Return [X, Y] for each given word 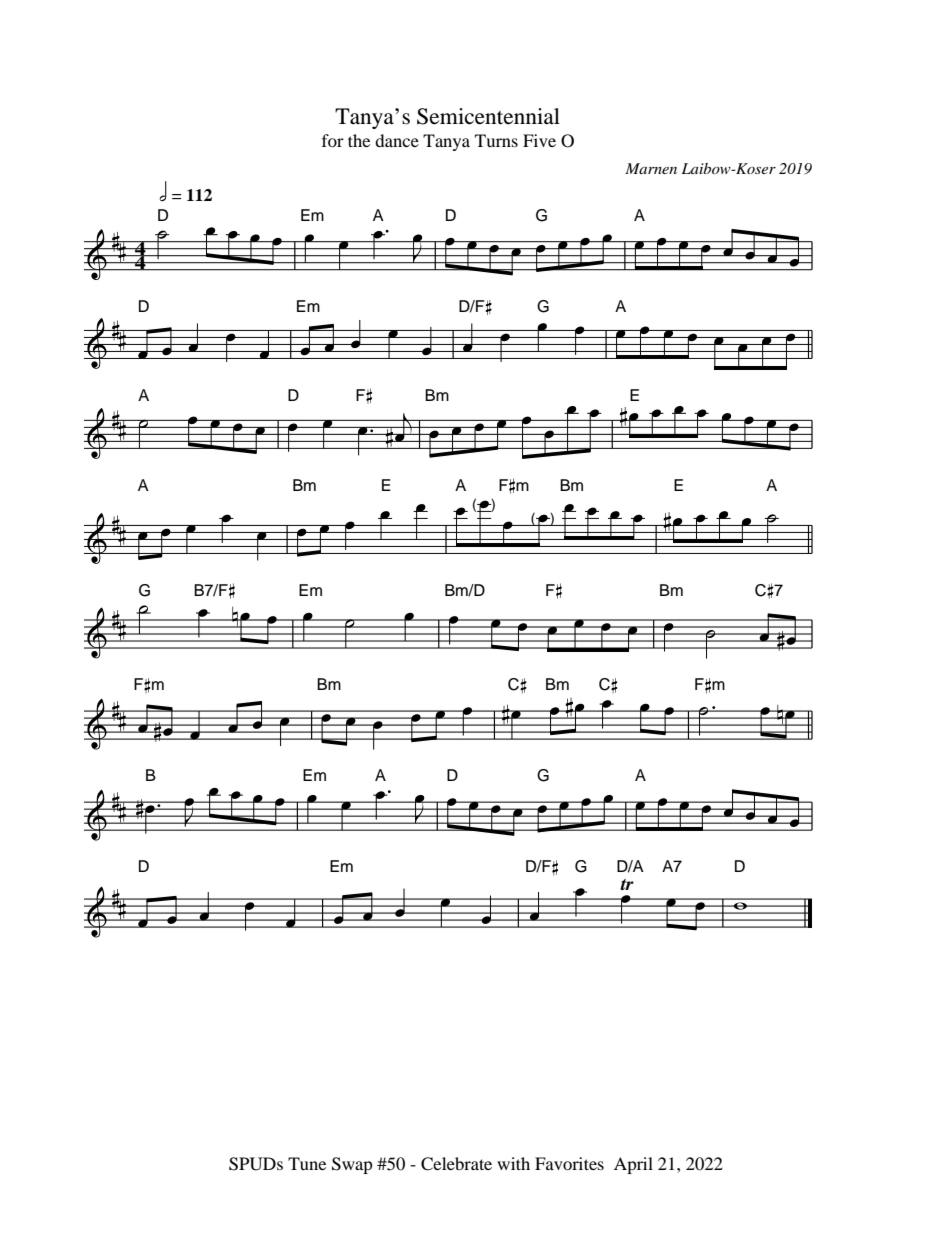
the [359, 140]
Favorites [569, 1163]
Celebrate [456, 1164]
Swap [352, 1165]
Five [539, 140]
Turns [496, 140]
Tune [307, 1163]
